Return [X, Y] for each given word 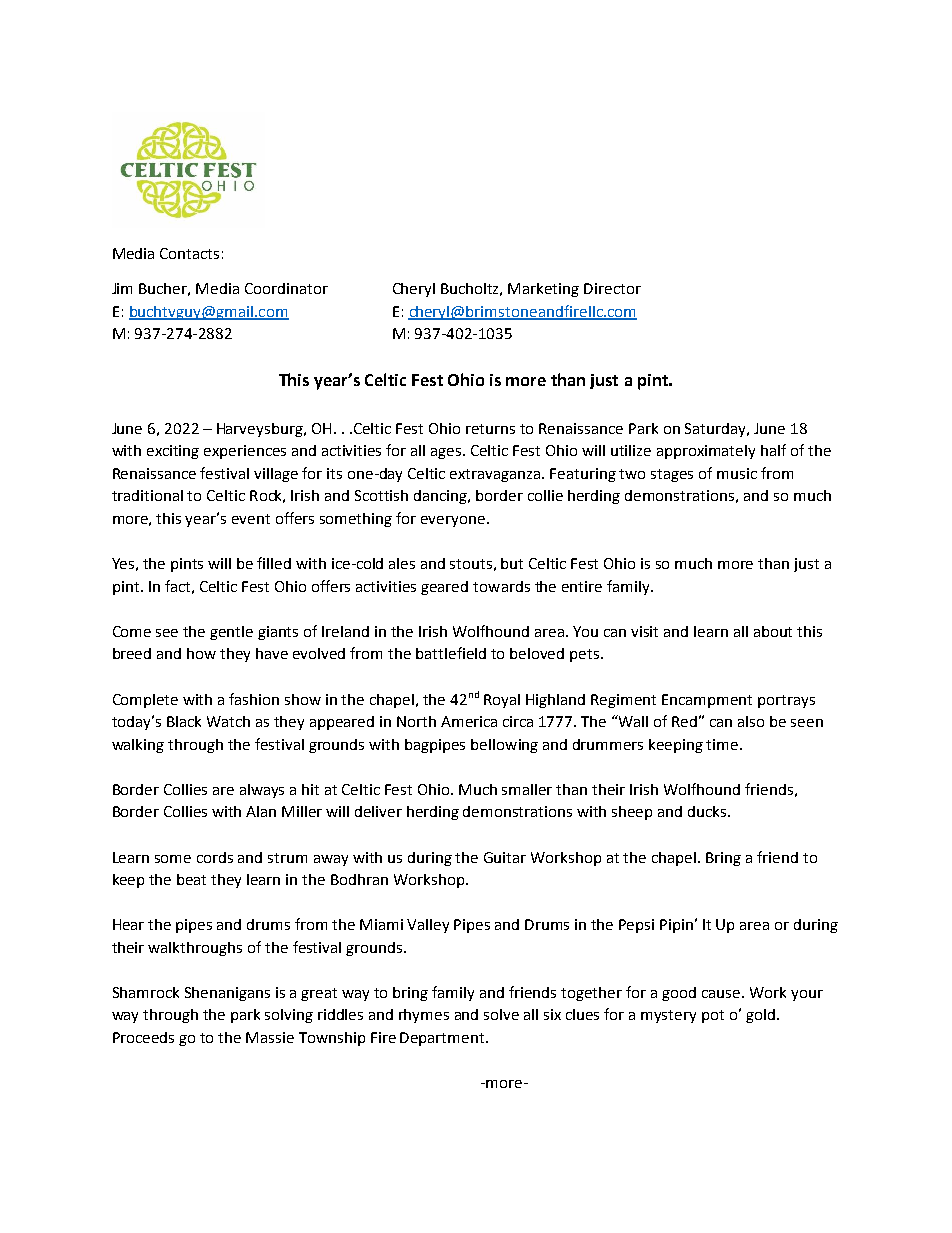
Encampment [707, 701]
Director [612, 288]
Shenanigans [227, 994]
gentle [231, 633]
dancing [442, 497]
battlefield [451, 653]
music [737, 473]
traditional [147, 495]
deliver [378, 811]
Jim [122, 288]
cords [215, 857]
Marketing [543, 290]
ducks [708, 811]
